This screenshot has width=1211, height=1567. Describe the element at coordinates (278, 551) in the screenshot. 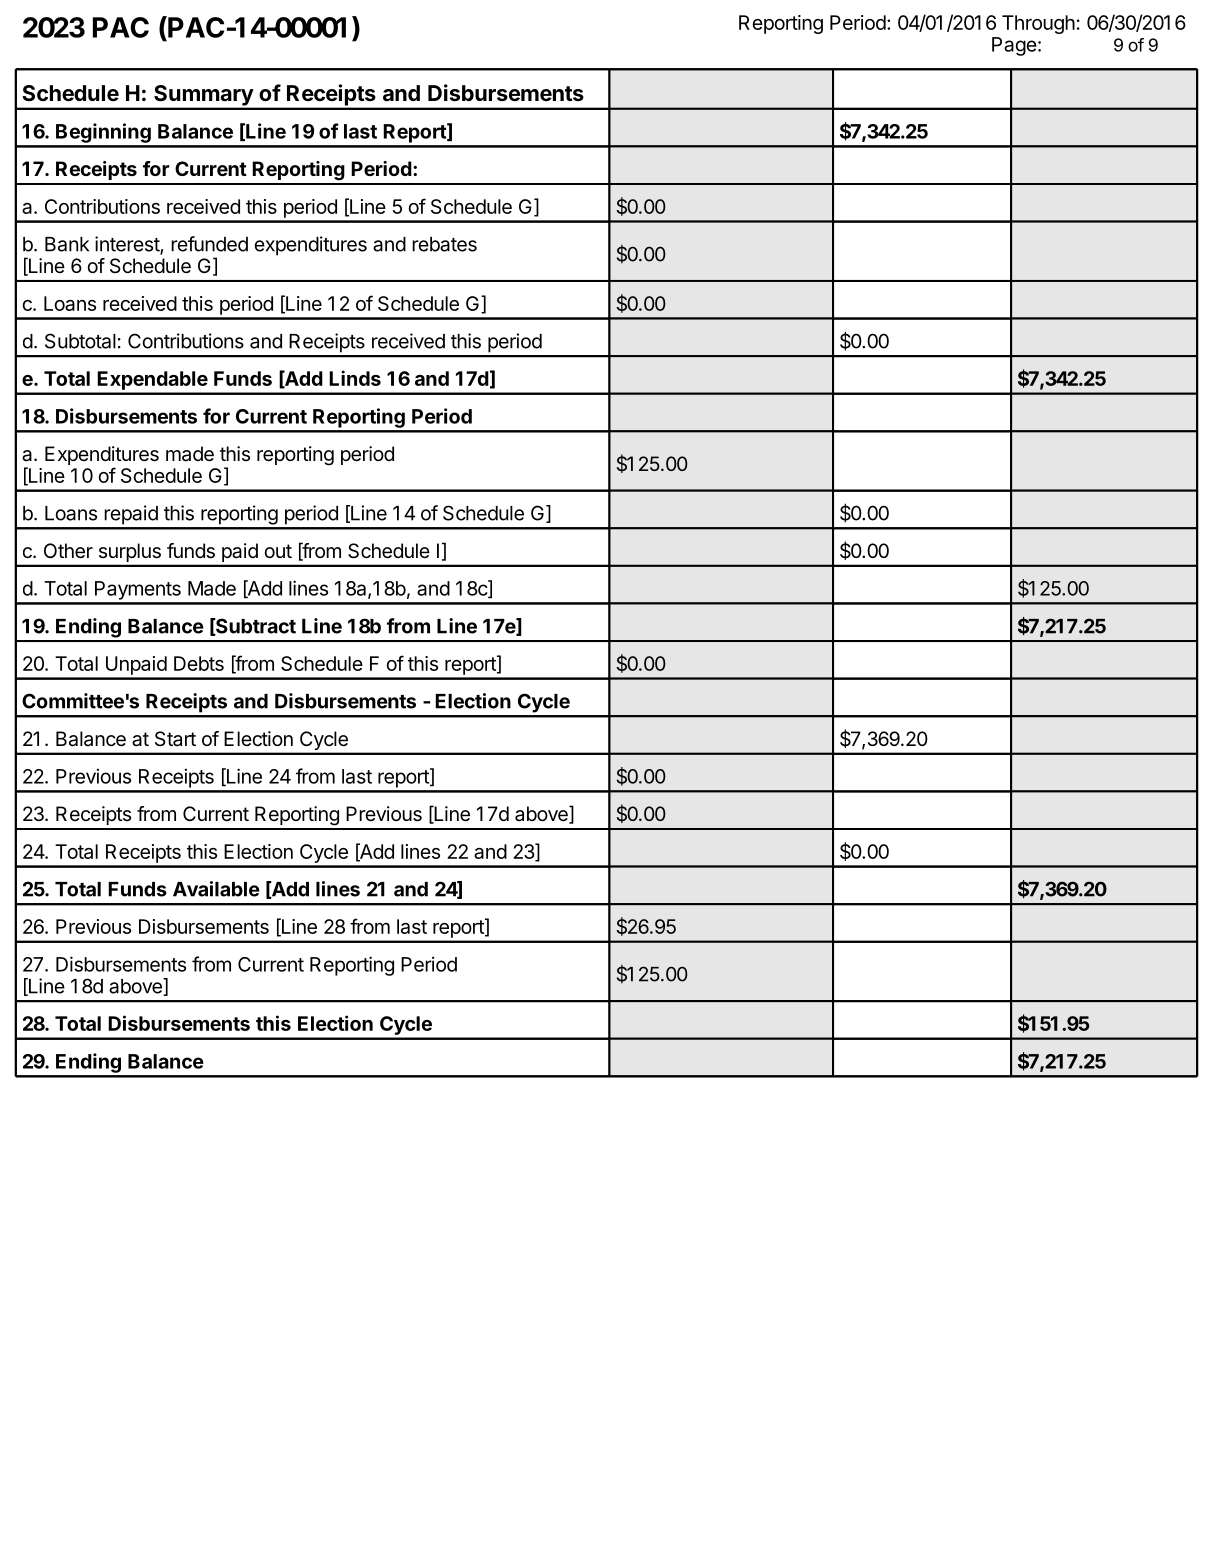

I see `out` at that location.
